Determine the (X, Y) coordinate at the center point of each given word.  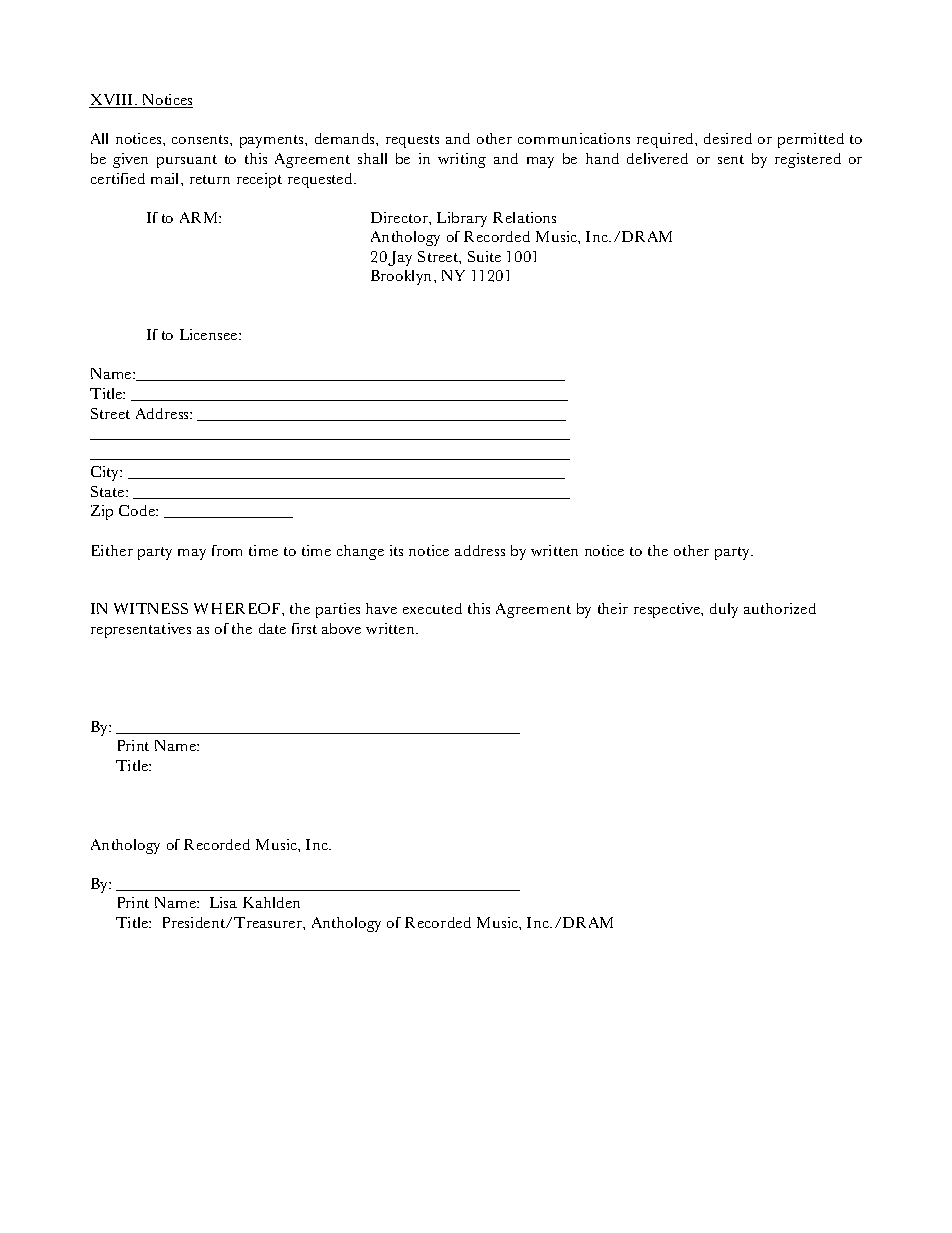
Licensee (208, 334)
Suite (484, 256)
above (341, 628)
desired (728, 138)
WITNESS (151, 608)
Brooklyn (401, 277)
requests (412, 141)
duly (724, 610)
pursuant (187, 161)
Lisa (223, 902)
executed (432, 608)
